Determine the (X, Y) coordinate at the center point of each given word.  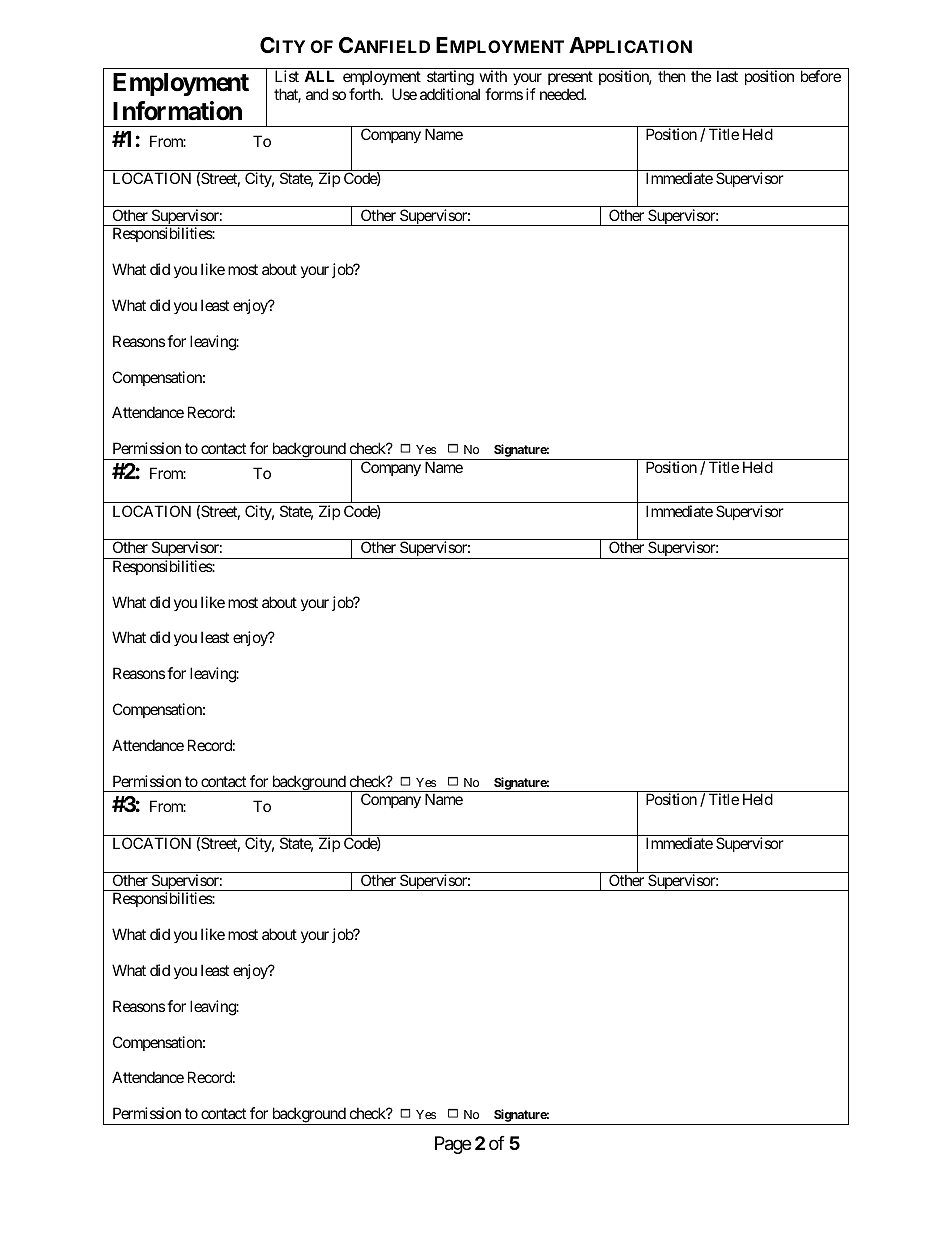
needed (562, 94)
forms (504, 94)
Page (453, 1145)
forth (365, 94)
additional (450, 94)
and (317, 94)
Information (177, 111)
